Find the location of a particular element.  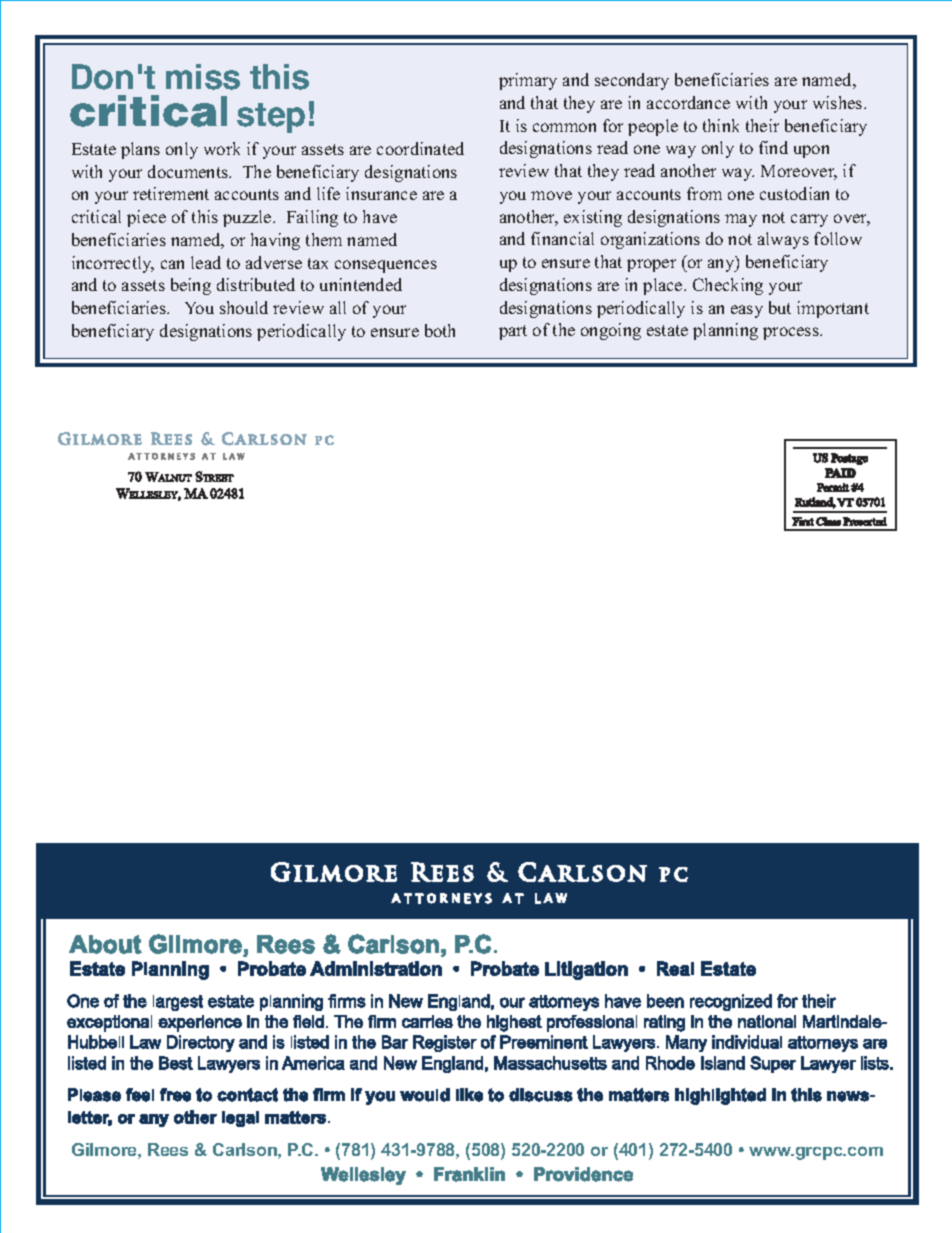

planning is located at coordinates (725, 331).
